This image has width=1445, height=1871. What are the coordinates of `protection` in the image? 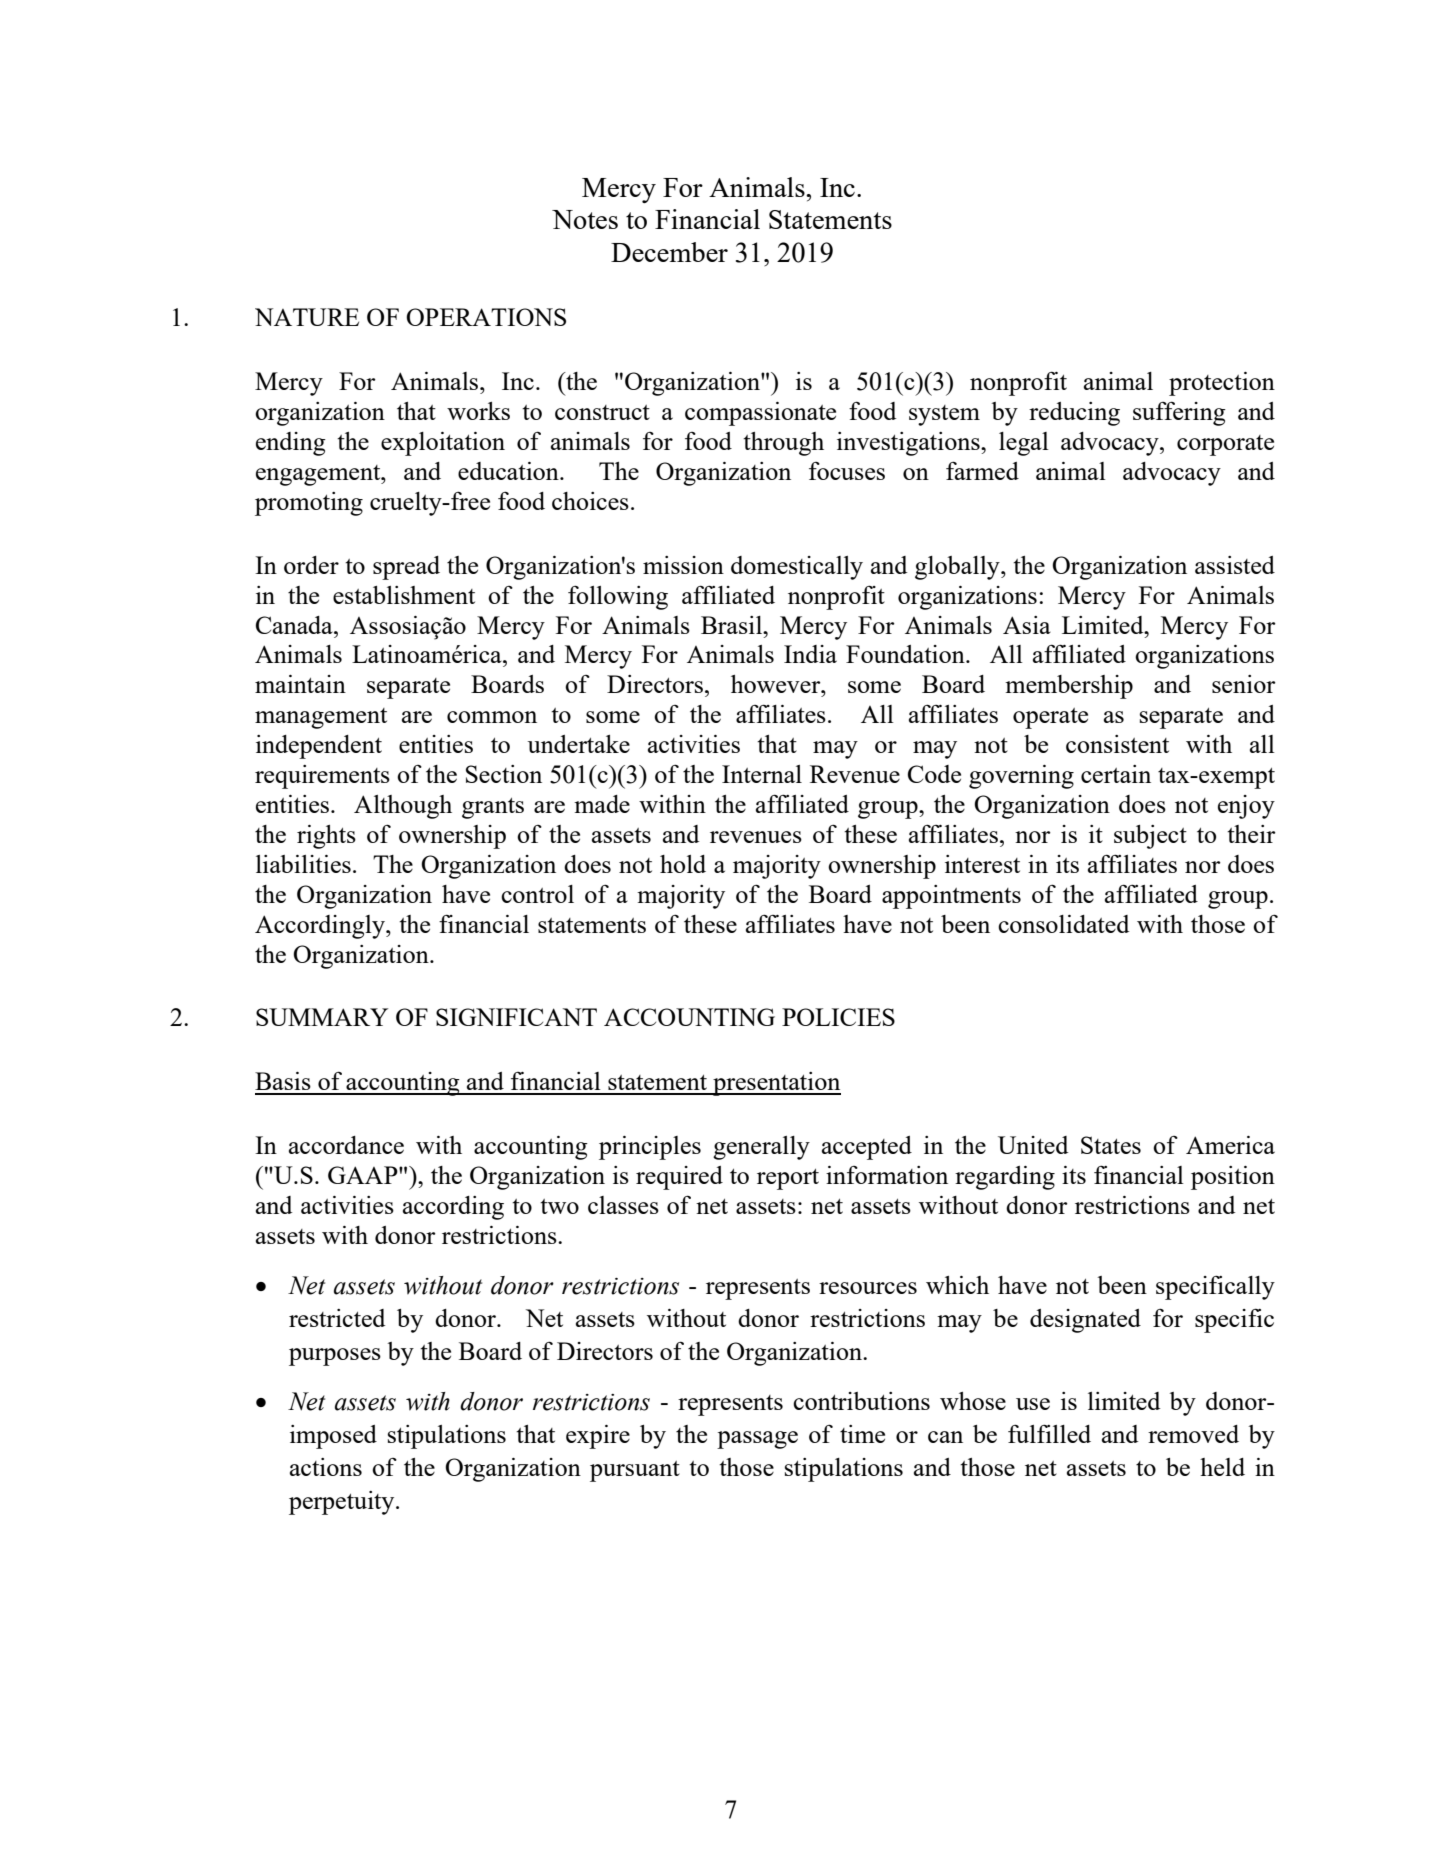 It's located at (1222, 384).
